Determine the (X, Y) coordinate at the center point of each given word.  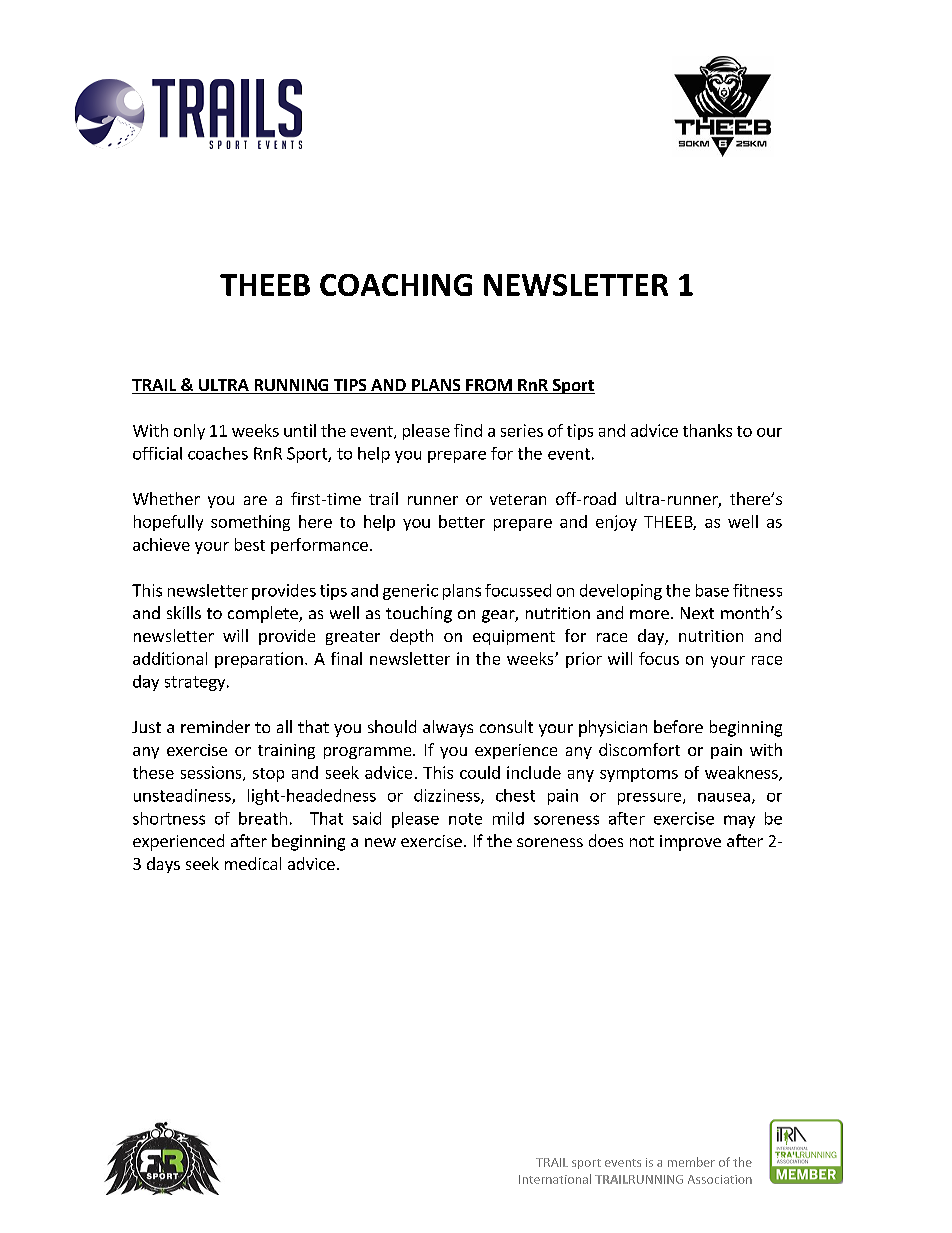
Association (720, 1179)
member (691, 1162)
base (712, 590)
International (555, 1179)
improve (690, 843)
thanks (707, 430)
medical (253, 863)
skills (184, 612)
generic (410, 592)
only (189, 432)
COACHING (396, 285)
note (465, 819)
